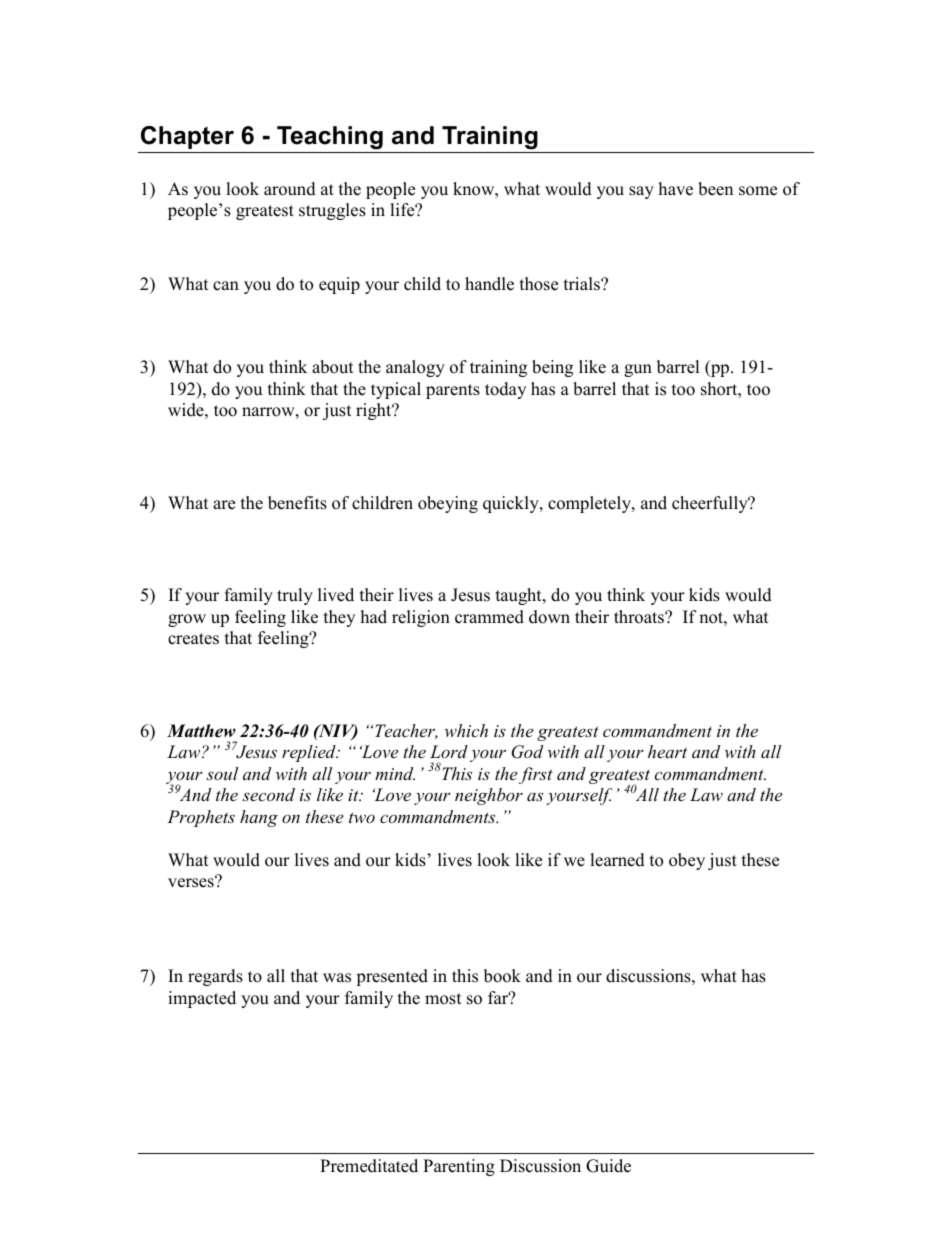 The height and width of the image is (1233, 952). I want to click on creates, so click(193, 639).
